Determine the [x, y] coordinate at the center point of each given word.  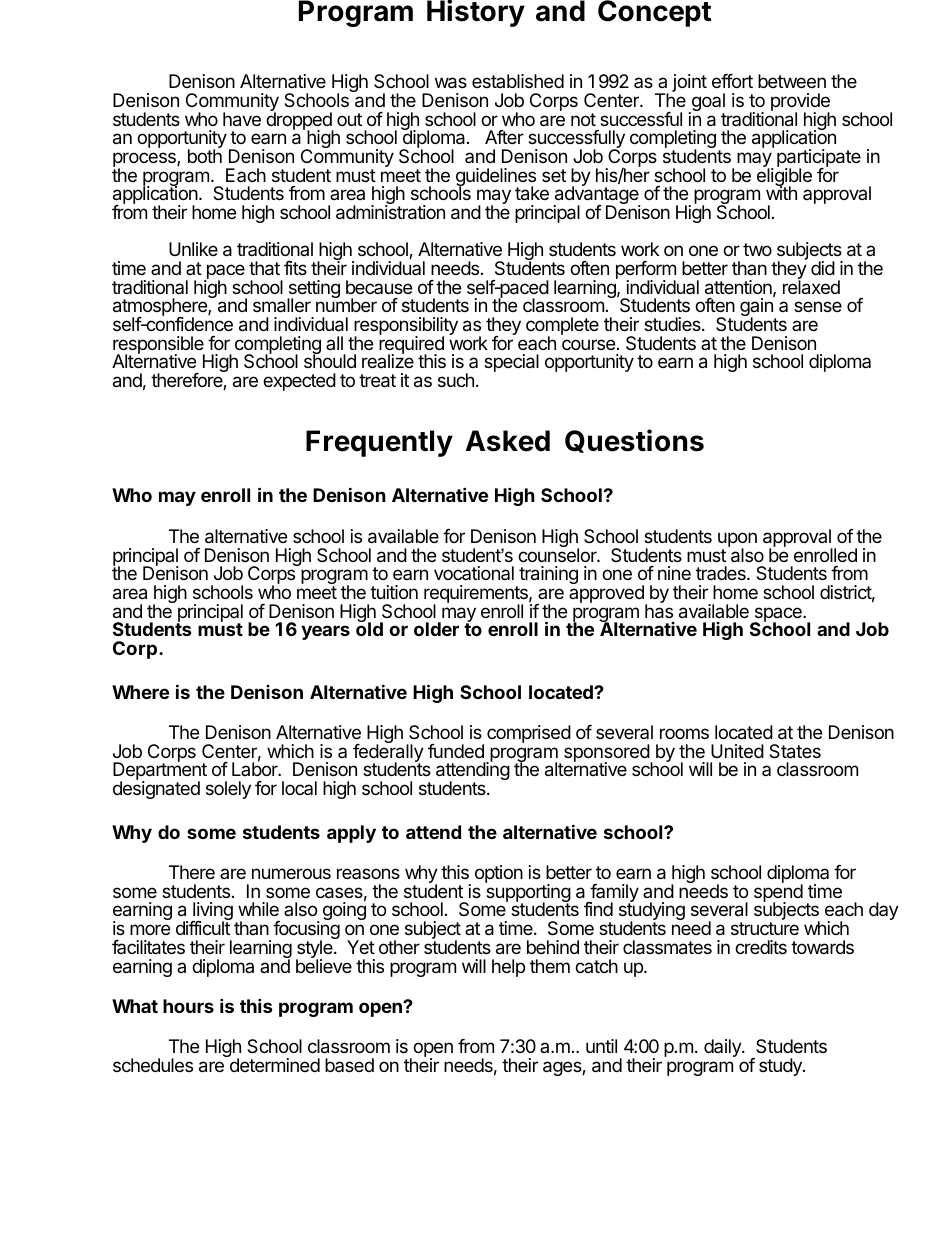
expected [299, 382]
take [532, 193]
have [242, 119]
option [499, 874]
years [325, 632]
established [518, 81]
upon [737, 541]
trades [722, 573]
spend [778, 893]
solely [228, 790]
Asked [508, 441]
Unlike [193, 249]
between [792, 81]
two [757, 249]
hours [188, 1006]
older [436, 629]
